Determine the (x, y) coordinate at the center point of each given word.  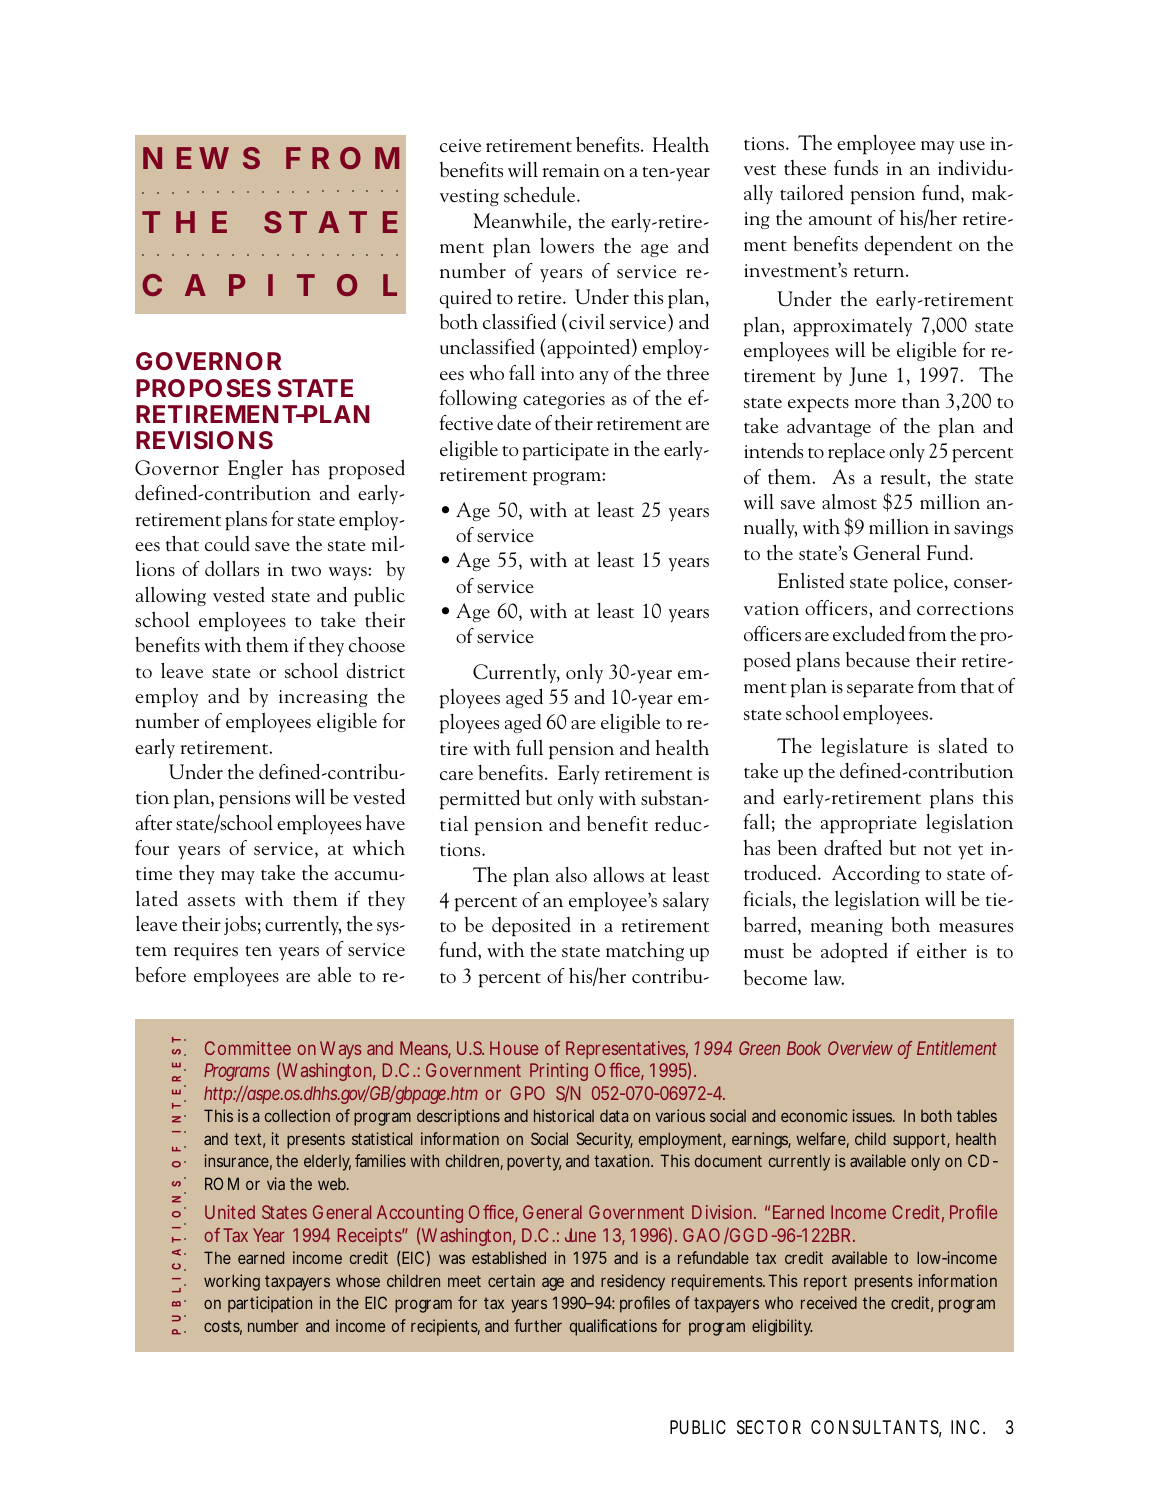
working (232, 1282)
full (529, 747)
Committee (248, 1048)
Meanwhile (521, 221)
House (514, 1048)
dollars (232, 568)
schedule (541, 194)
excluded (869, 633)
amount (840, 220)
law (829, 977)
